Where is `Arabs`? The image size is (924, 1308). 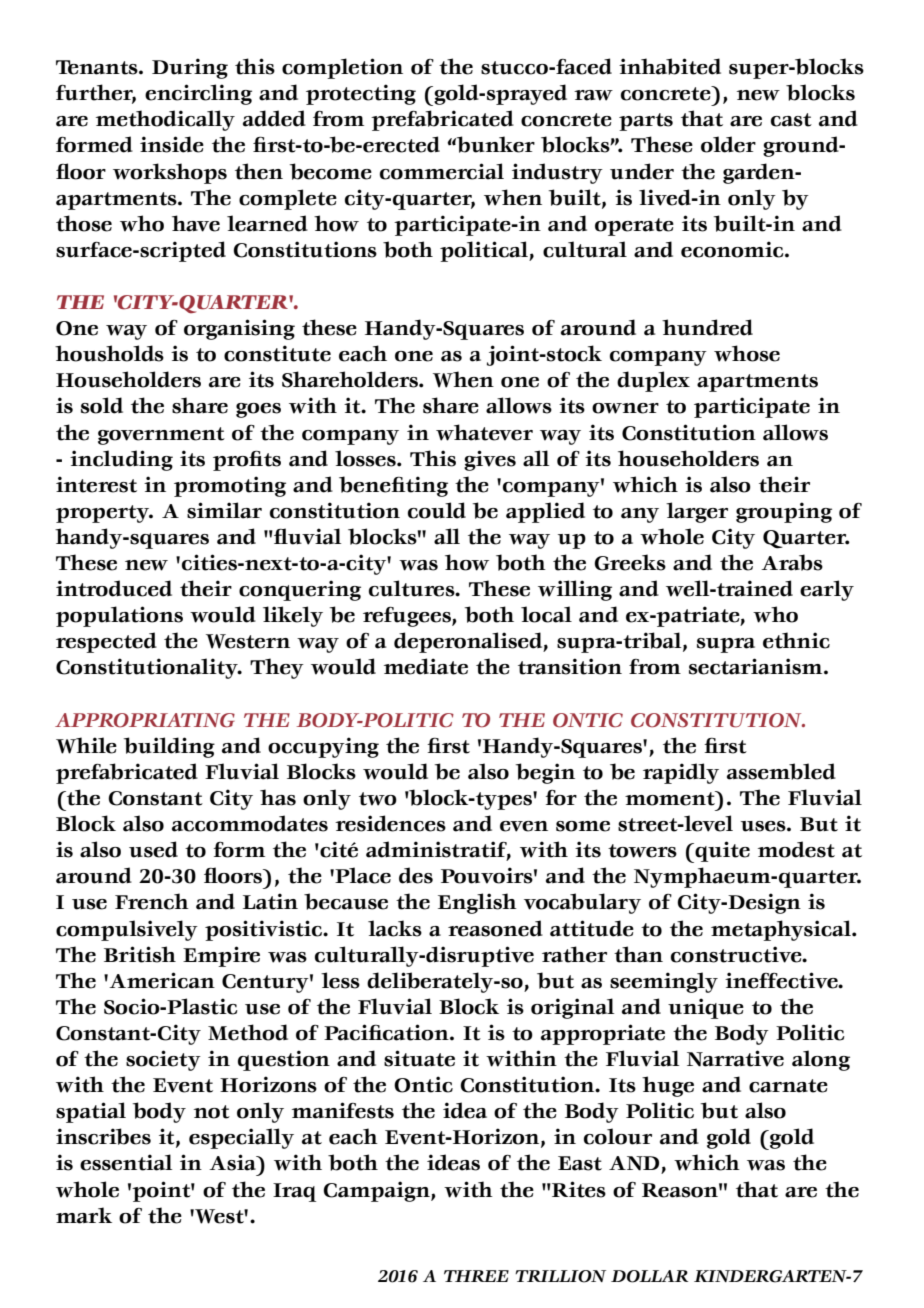 Arabs is located at coordinates (792, 562).
